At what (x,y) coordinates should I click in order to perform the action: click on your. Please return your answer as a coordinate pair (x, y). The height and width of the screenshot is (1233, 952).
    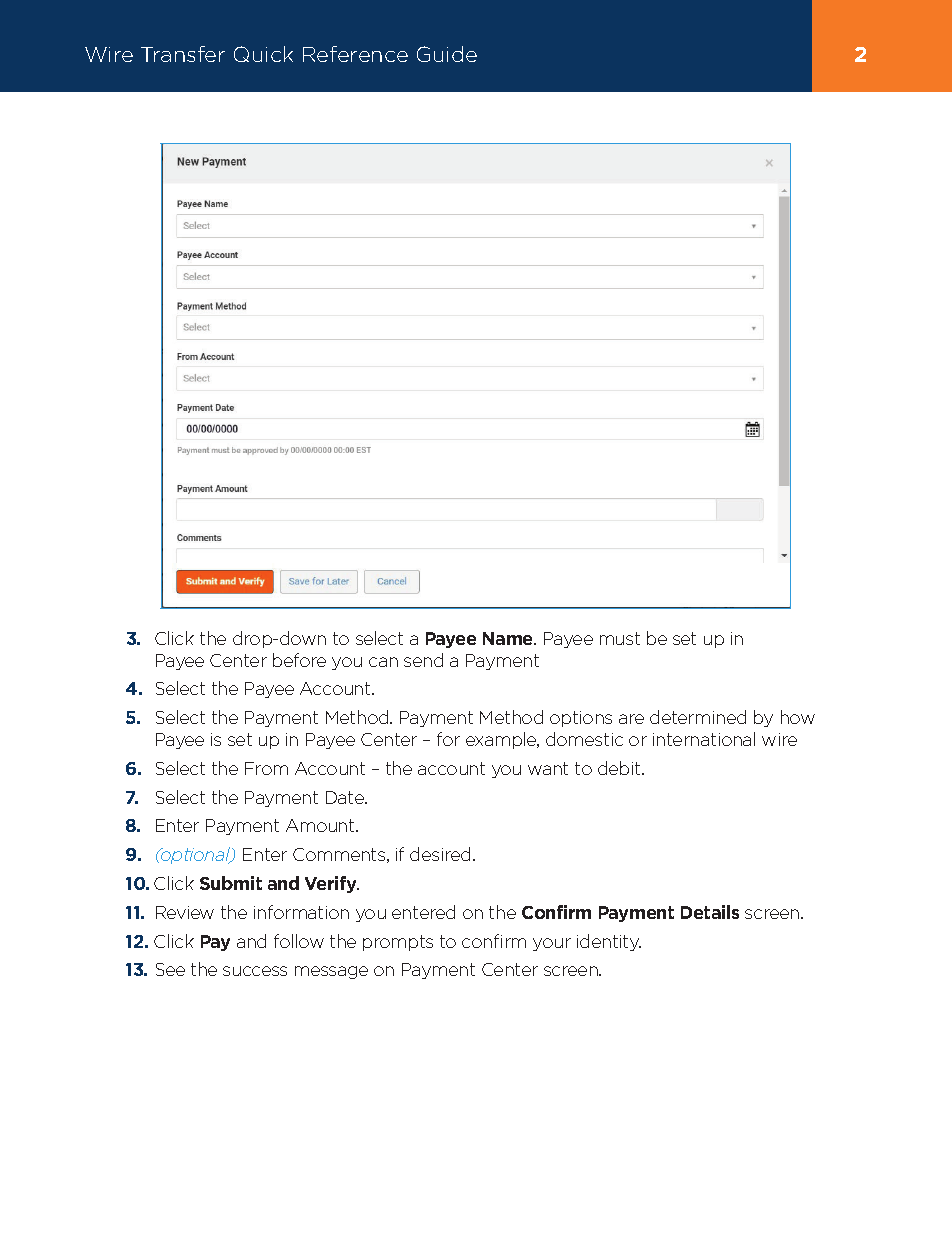
    Looking at the image, I should click on (552, 944).
